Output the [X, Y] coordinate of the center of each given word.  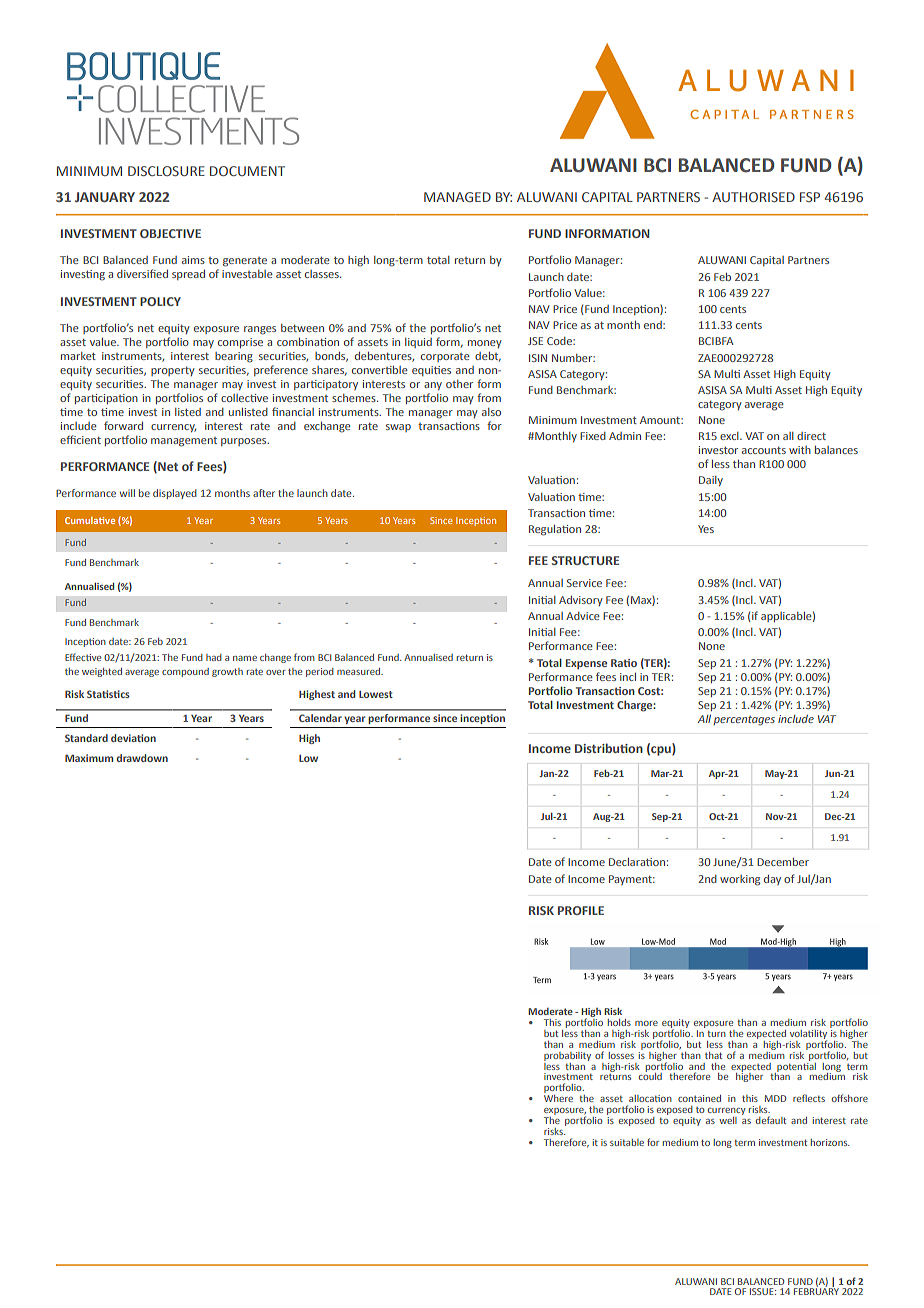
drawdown [142, 758]
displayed [175, 494]
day [772, 880]
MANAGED [457, 197]
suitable [627, 1142]
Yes [706, 529]
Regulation [555, 530]
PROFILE [581, 910]
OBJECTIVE [170, 233]
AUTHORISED [753, 197]
